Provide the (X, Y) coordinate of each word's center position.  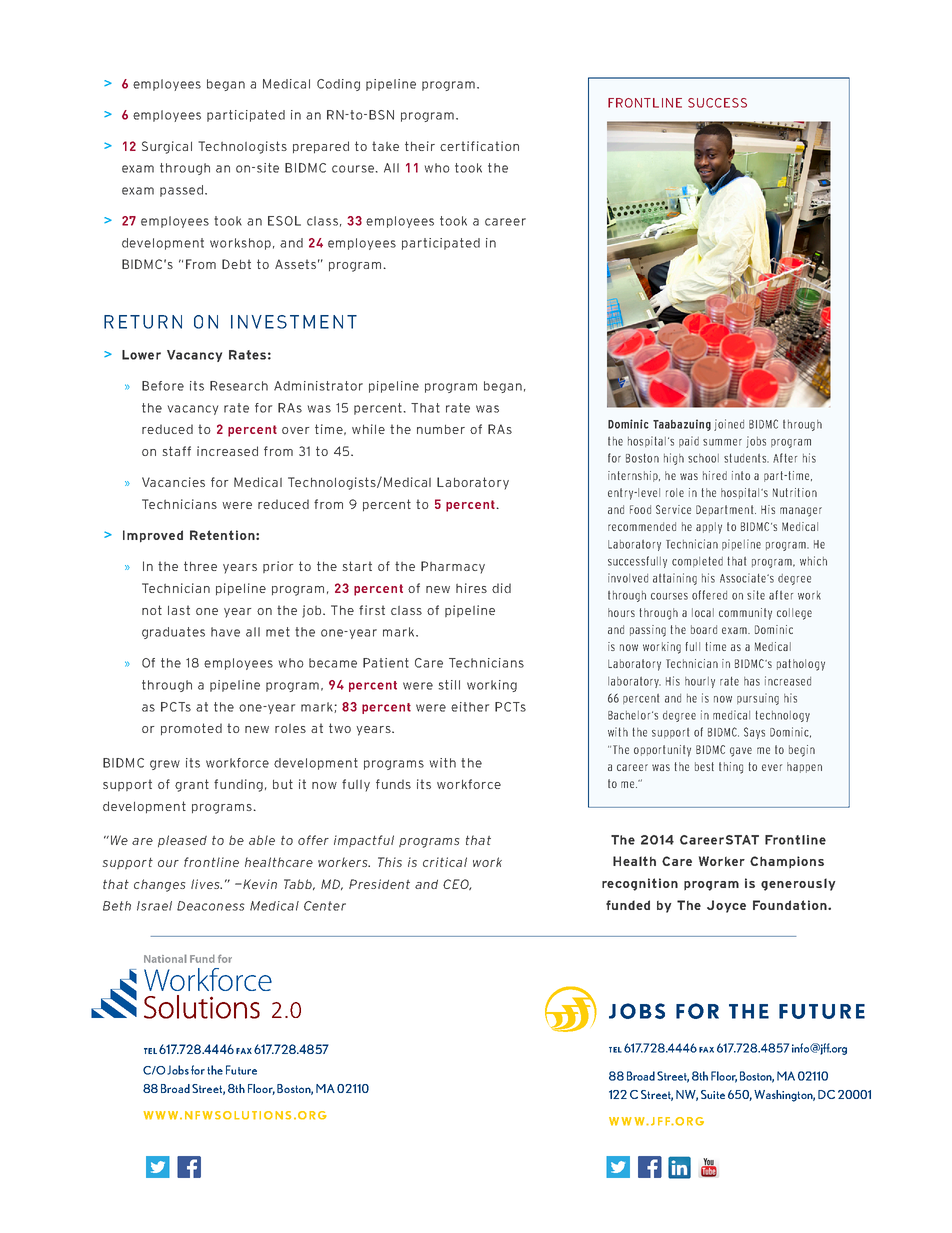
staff (177, 451)
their (420, 146)
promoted (191, 729)
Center (325, 906)
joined (729, 425)
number (441, 429)
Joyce (726, 906)
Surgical (167, 147)
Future (241, 1070)
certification (479, 146)
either (470, 707)
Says (754, 733)
